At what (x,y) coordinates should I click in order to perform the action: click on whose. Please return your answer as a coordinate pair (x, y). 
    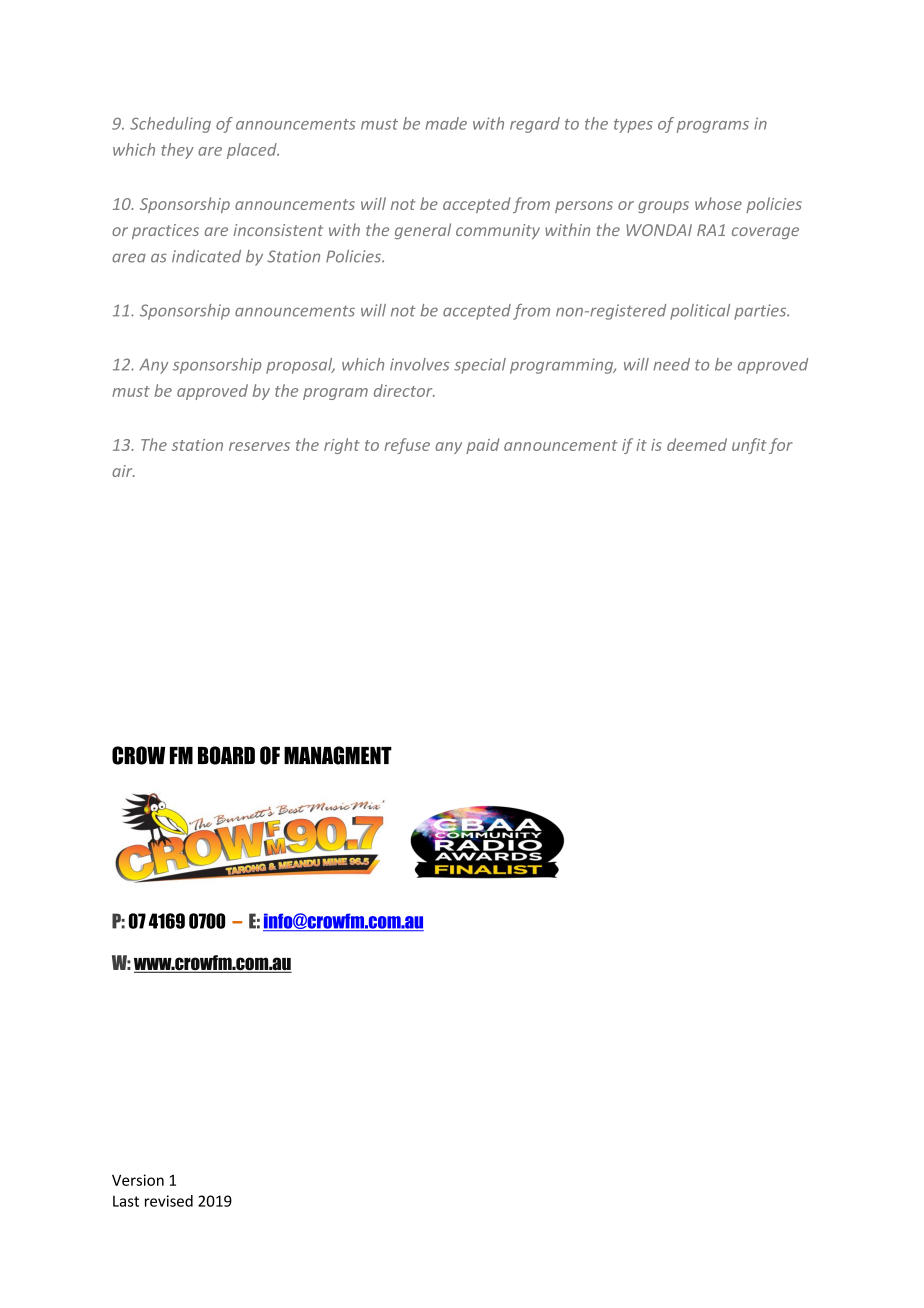
    Looking at the image, I should click on (718, 203).
